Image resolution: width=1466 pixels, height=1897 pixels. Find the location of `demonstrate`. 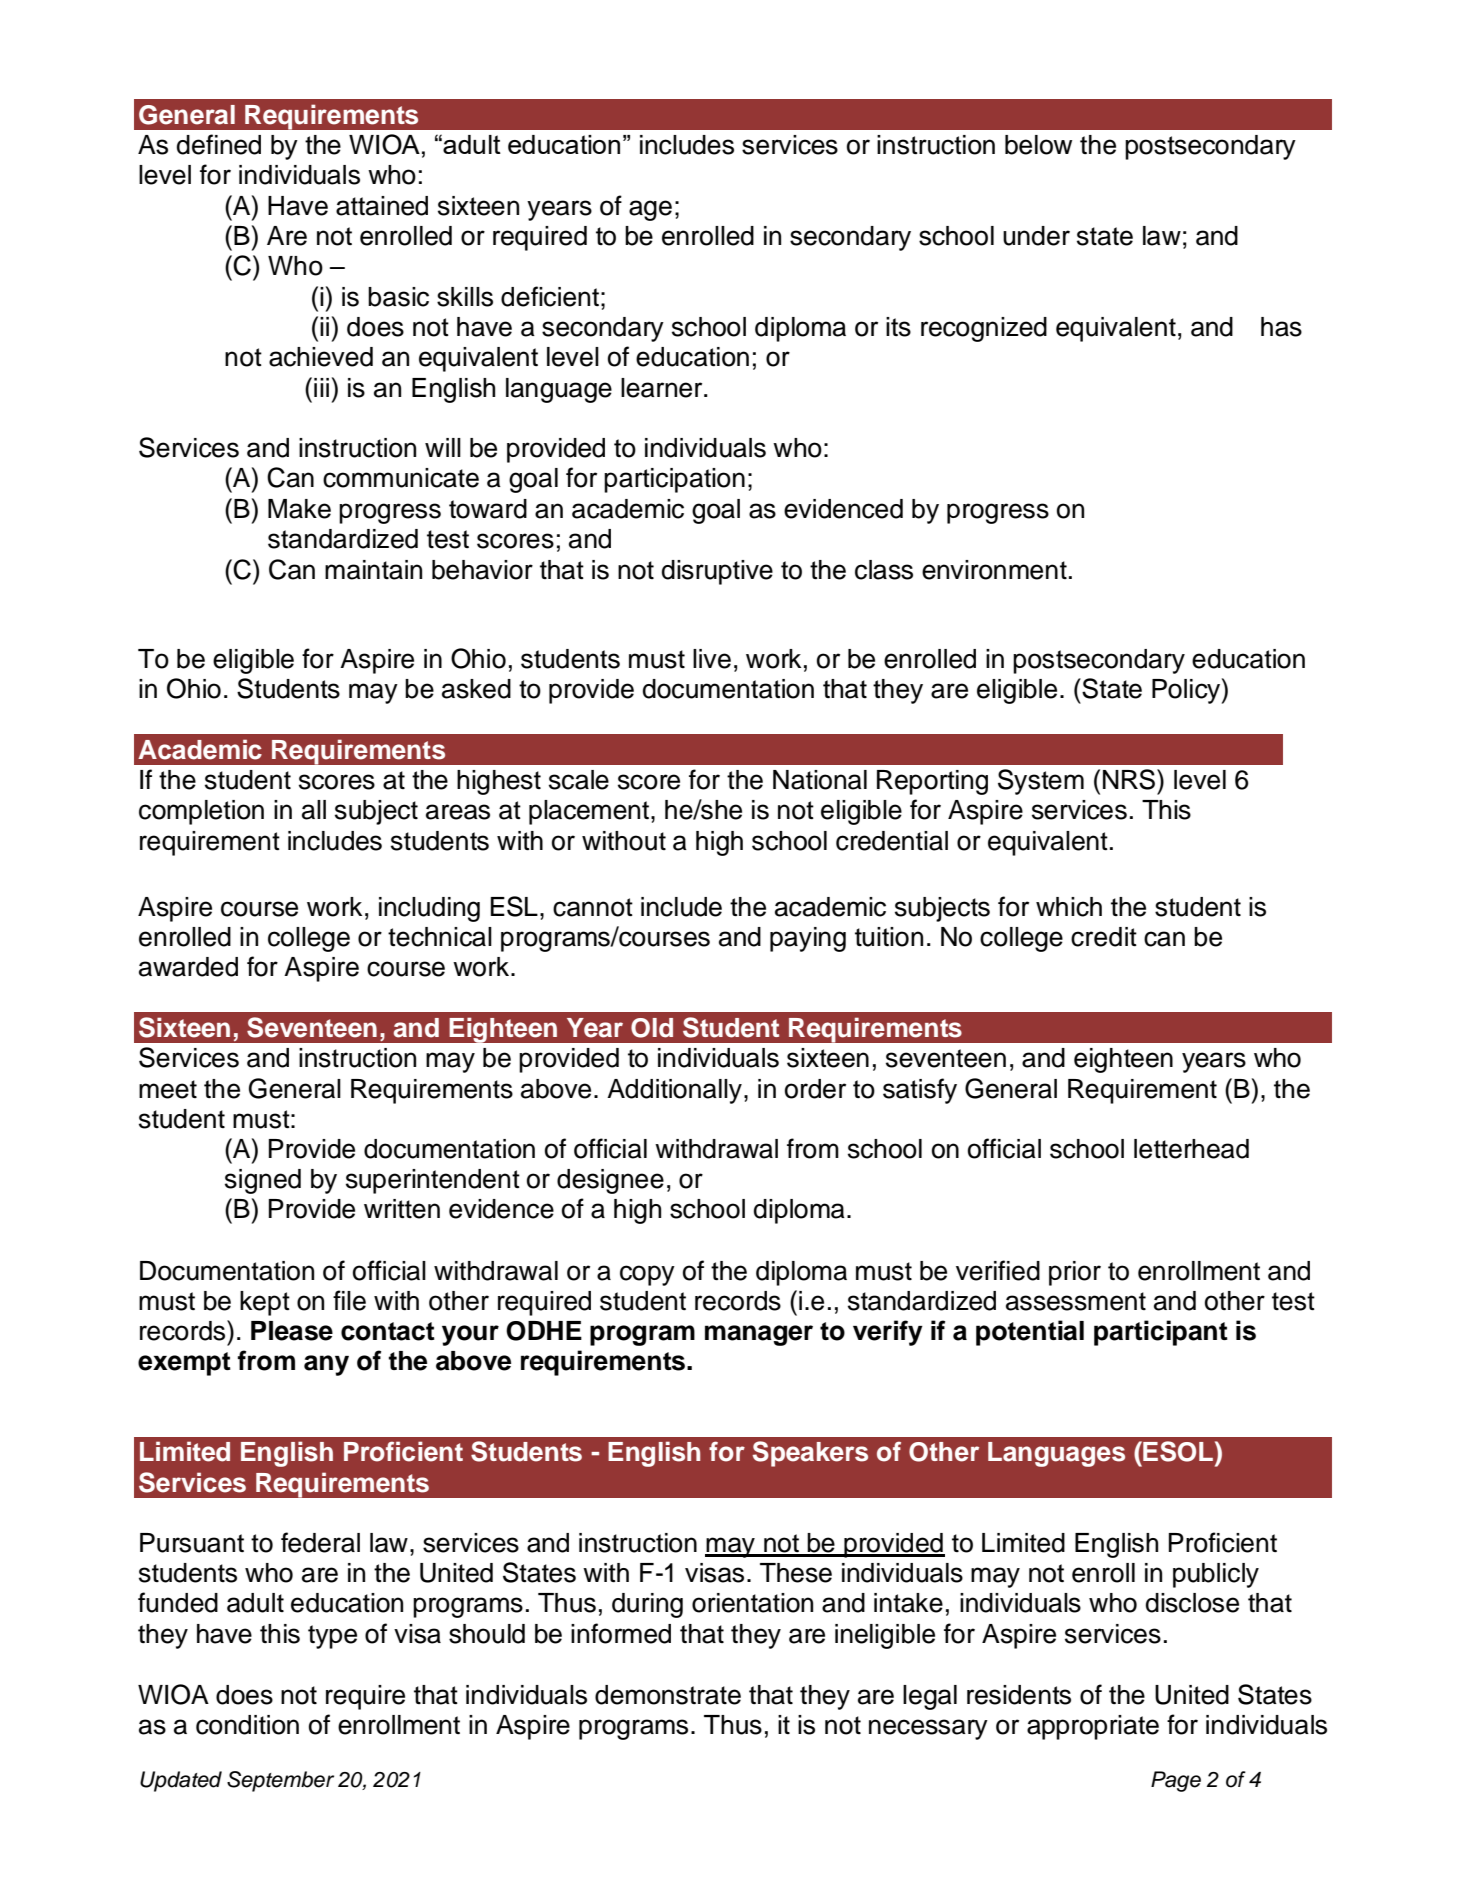

demonstrate is located at coordinates (668, 1695).
